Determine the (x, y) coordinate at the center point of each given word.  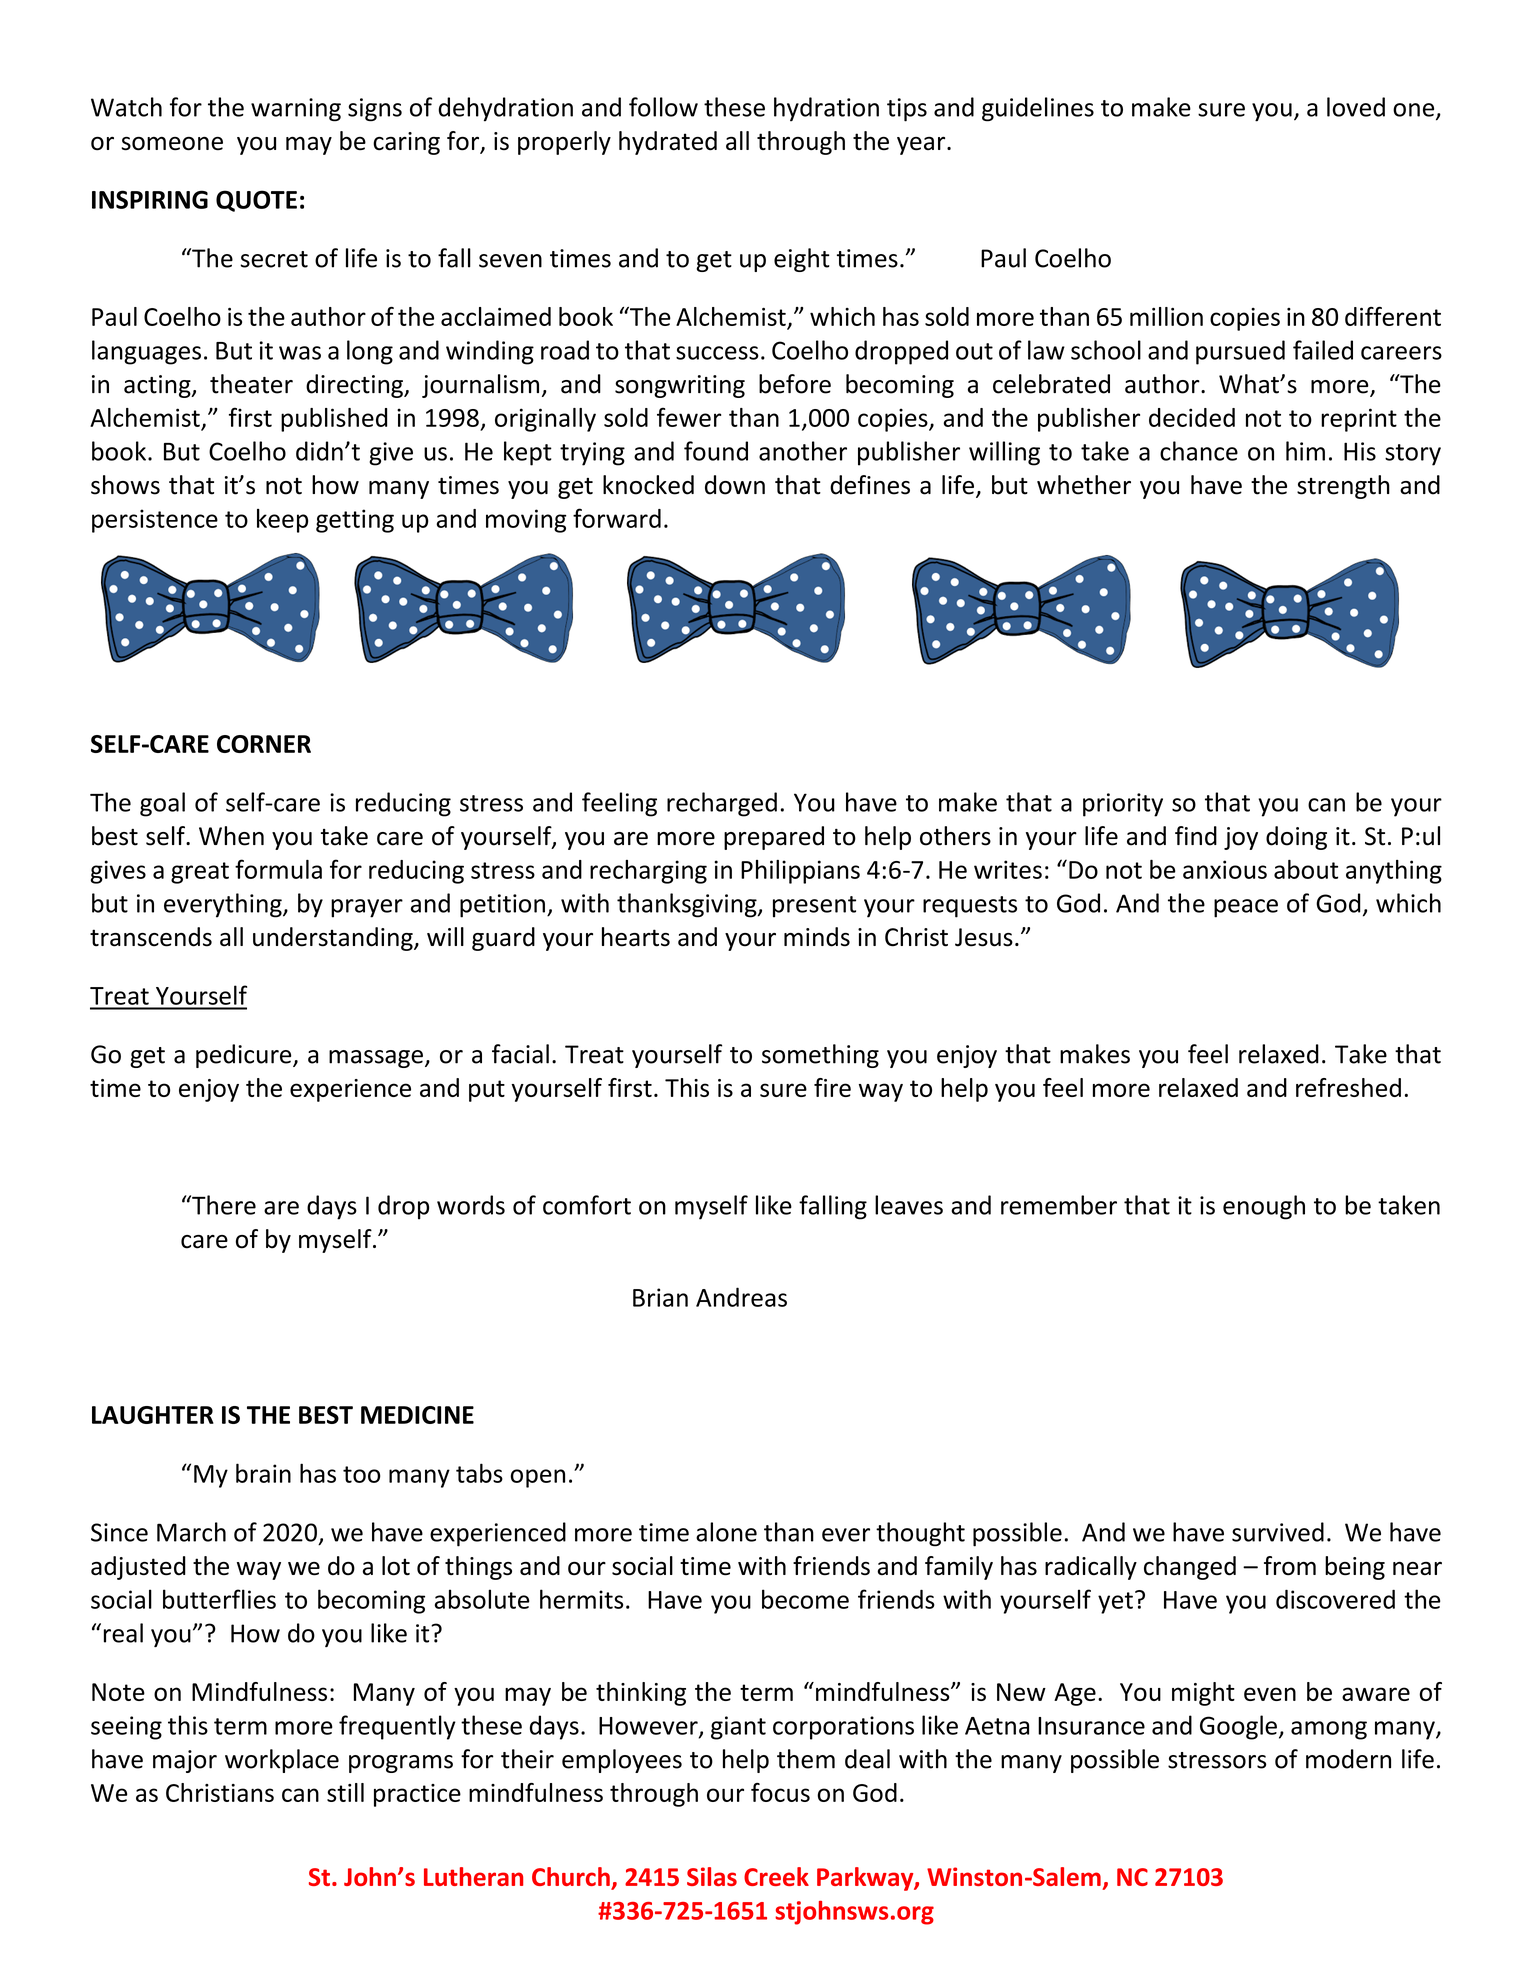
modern (1348, 1759)
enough (1264, 1207)
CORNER (264, 744)
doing (1296, 838)
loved (1356, 107)
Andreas (741, 1297)
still (345, 1792)
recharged (722, 804)
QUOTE (256, 201)
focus (780, 1792)
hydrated (668, 143)
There (223, 1205)
